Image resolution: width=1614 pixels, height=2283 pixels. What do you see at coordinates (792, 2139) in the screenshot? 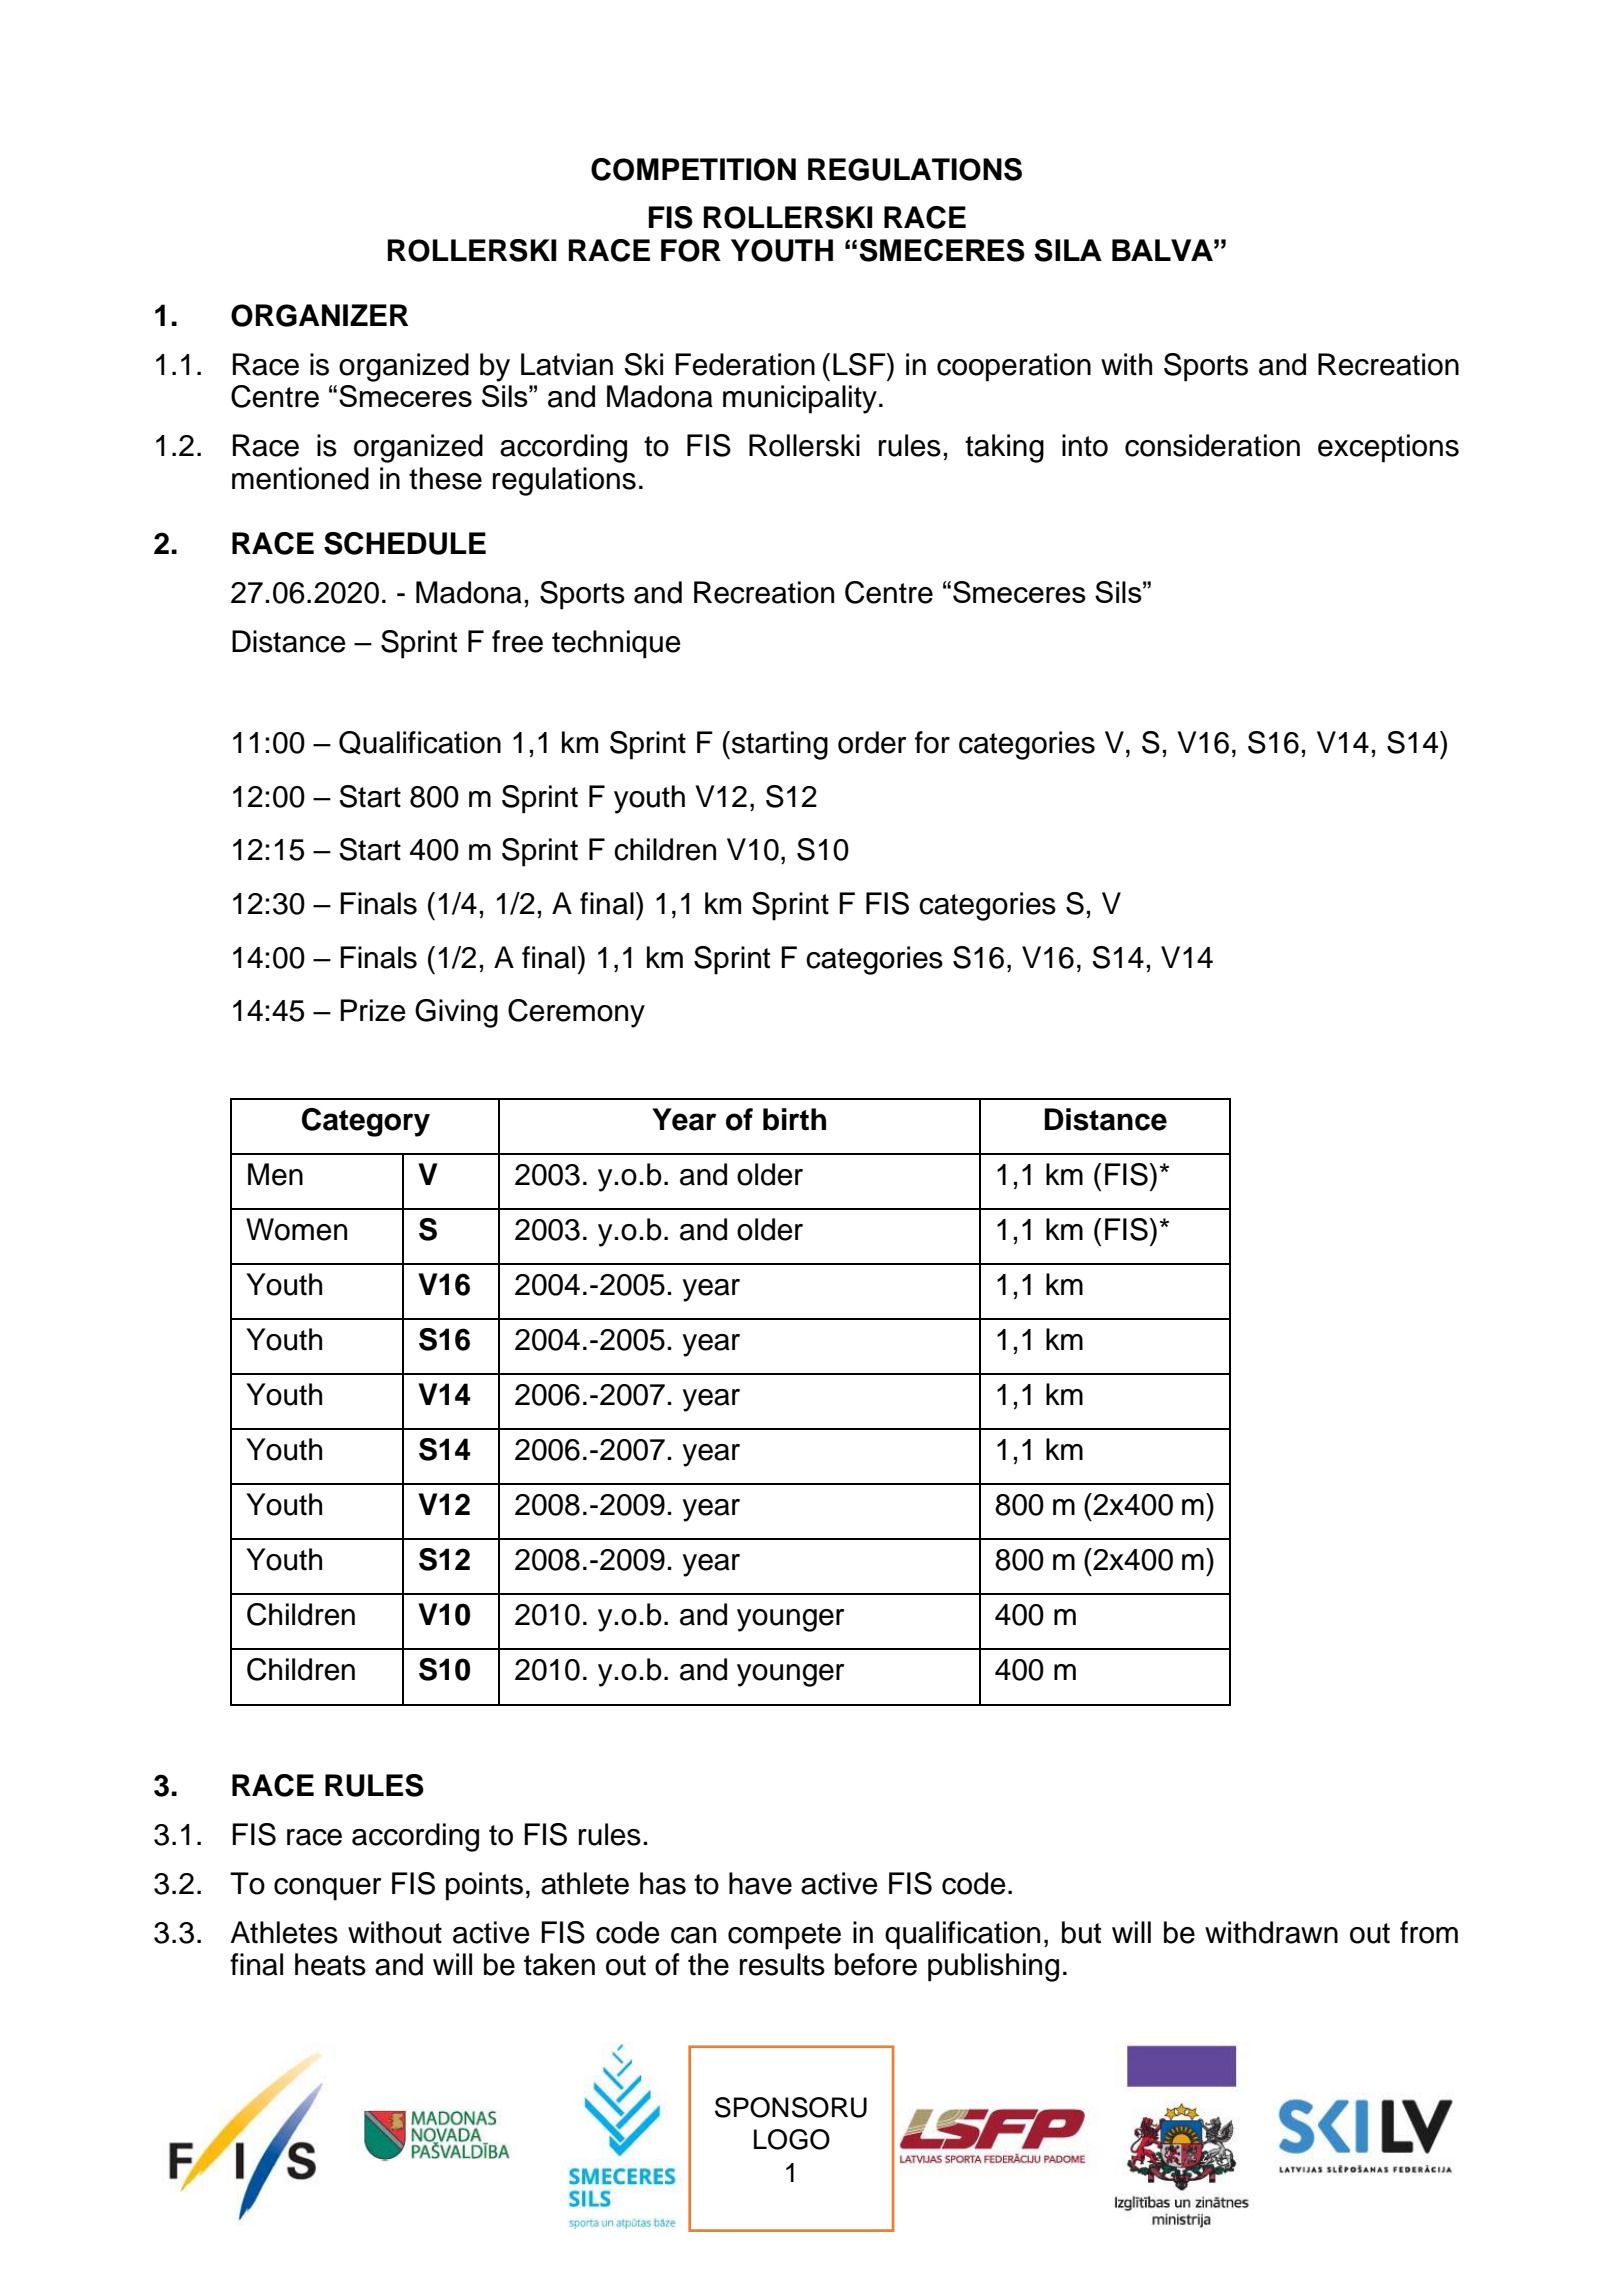
I see `LOGO` at bounding box center [792, 2139].
